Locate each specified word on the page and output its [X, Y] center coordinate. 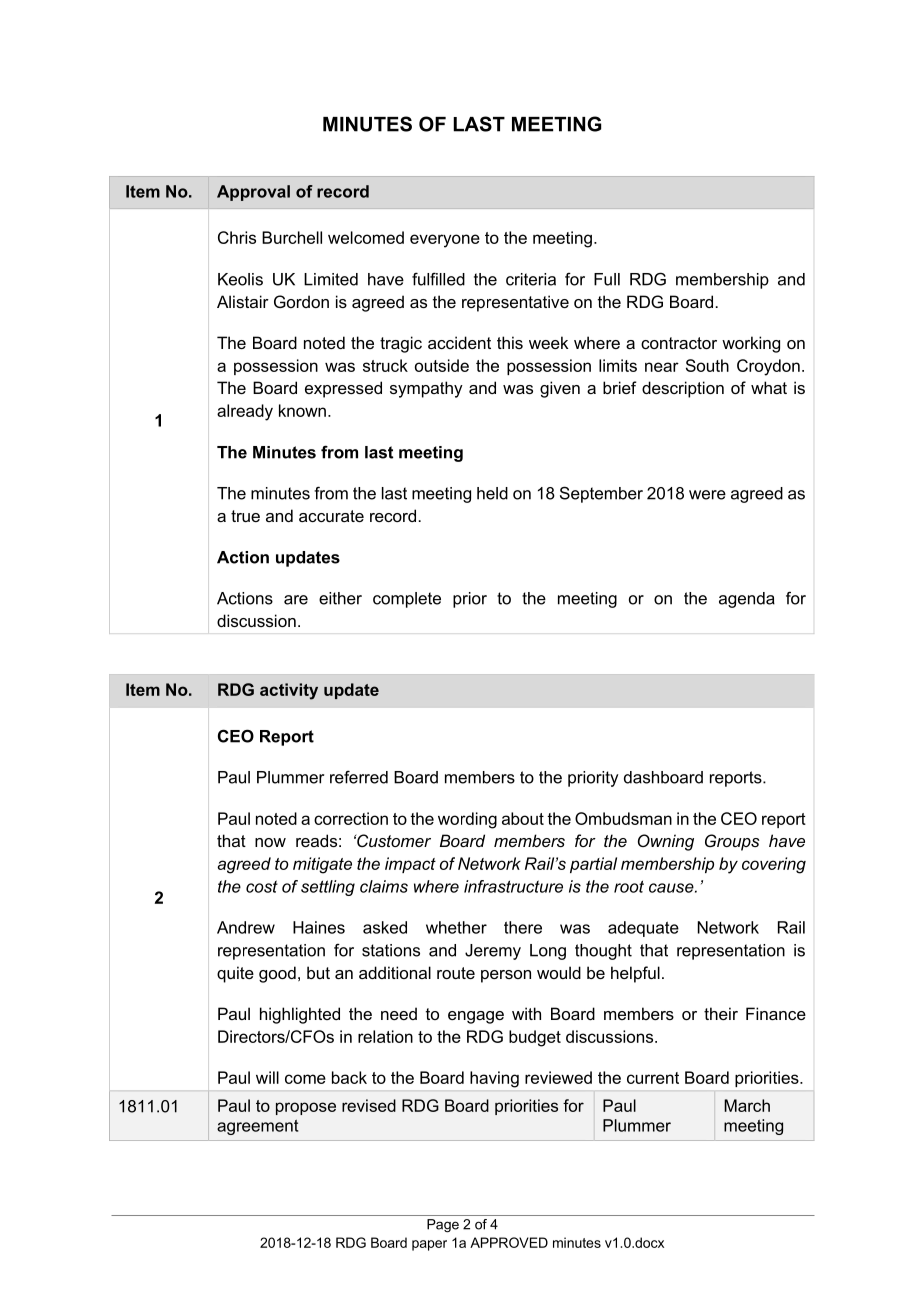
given [560, 389]
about [523, 818]
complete [407, 600]
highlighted [300, 1015]
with [526, 1013]
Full [607, 279]
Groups [732, 842]
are [296, 600]
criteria [531, 279]
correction [351, 818]
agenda [747, 600]
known [302, 410]
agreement [257, 1127]
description [683, 389]
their [721, 1013]
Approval [253, 193]
